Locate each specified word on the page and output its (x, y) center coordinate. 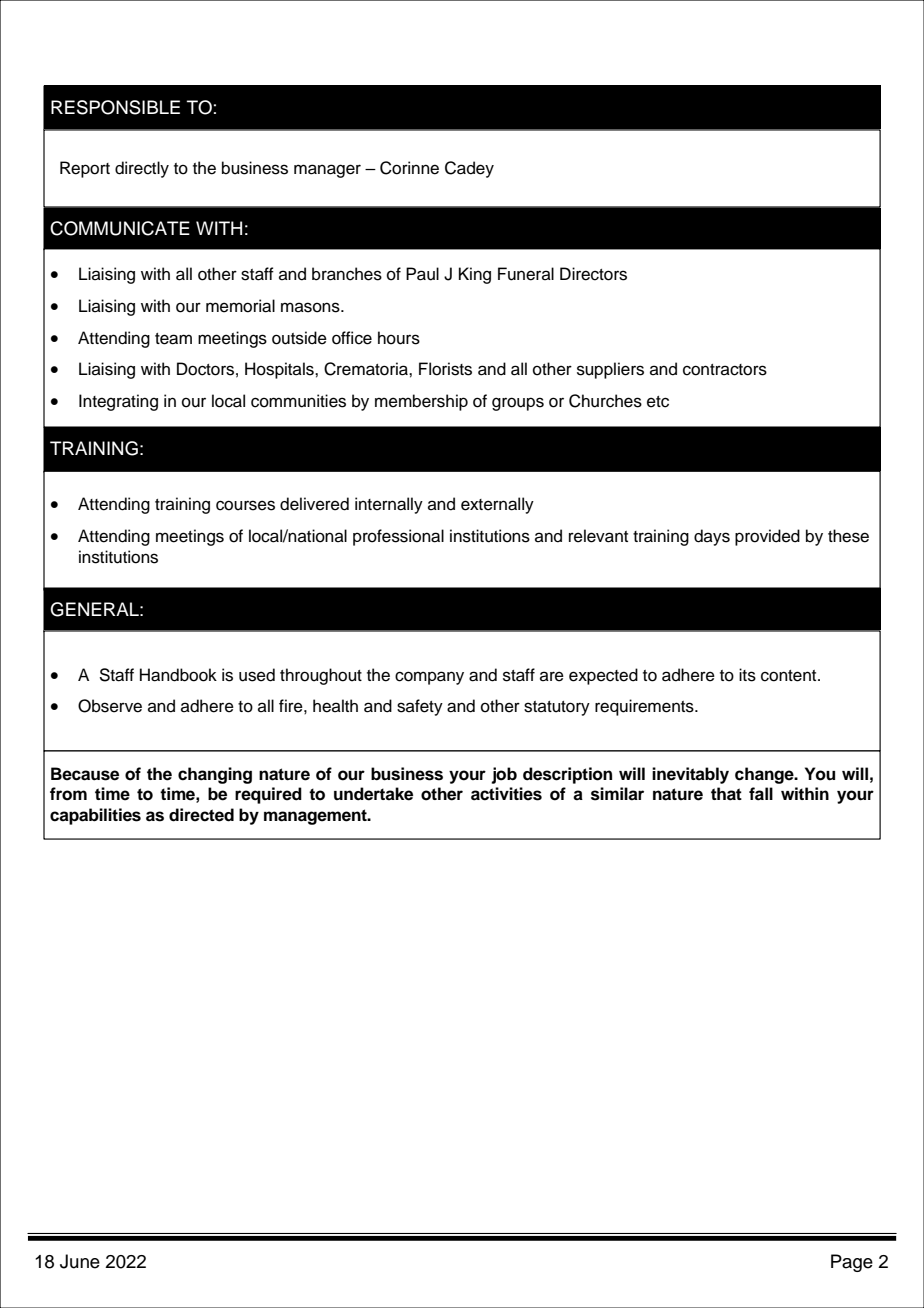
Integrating (118, 402)
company (429, 678)
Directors (593, 274)
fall (761, 794)
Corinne (409, 168)
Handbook (178, 675)
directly (142, 169)
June (80, 1261)
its (747, 675)
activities (506, 794)
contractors (725, 370)
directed (201, 815)
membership (421, 402)
